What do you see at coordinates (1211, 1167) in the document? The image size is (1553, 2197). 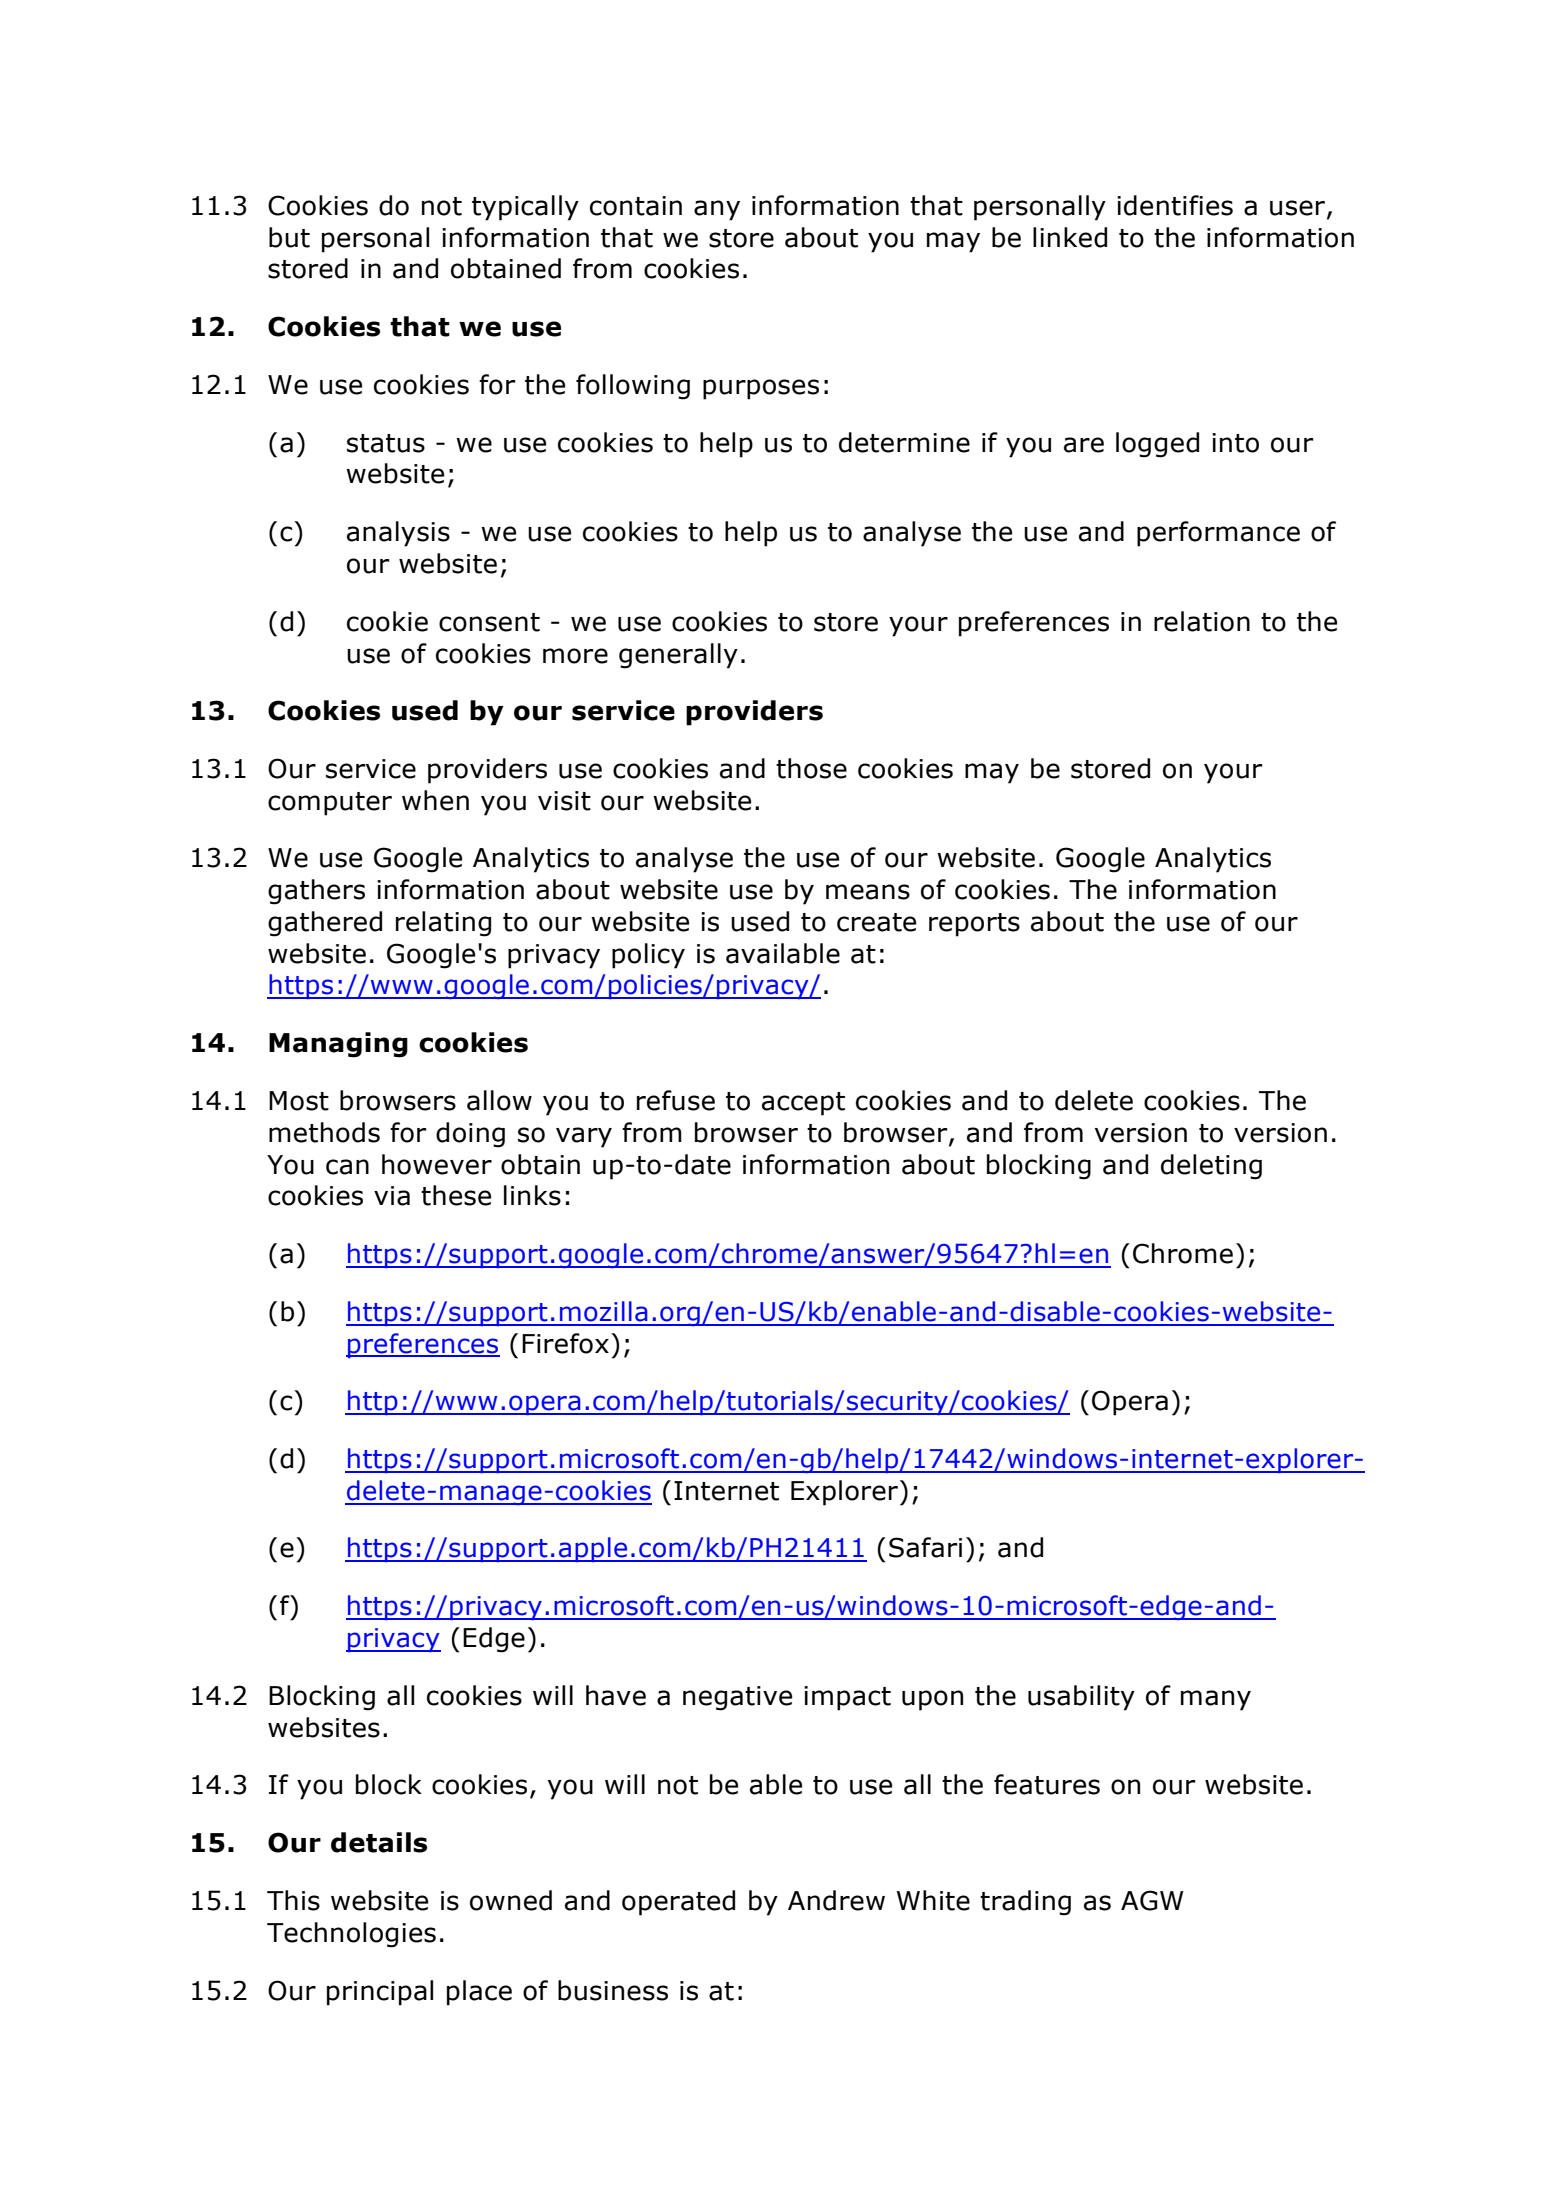 I see `deleting` at bounding box center [1211, 1167].
